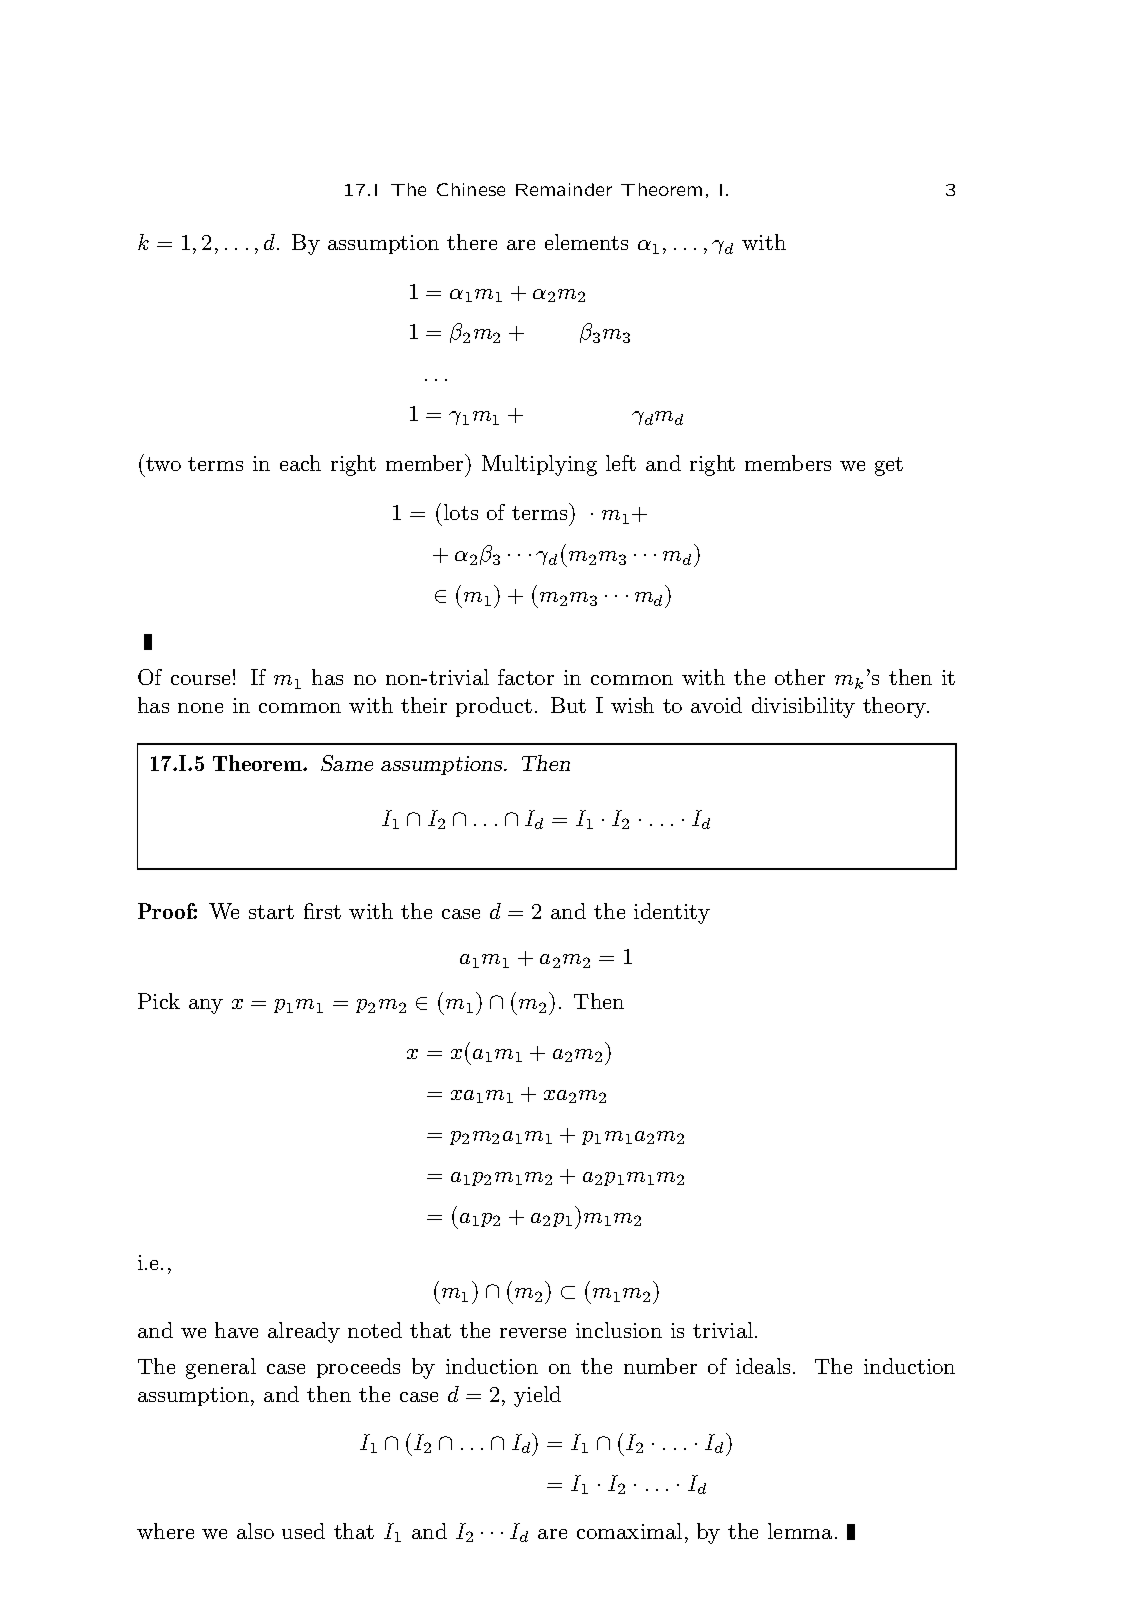 This document has width=1133, height=1603. I want to click on divisibility, so click(803, 707).
